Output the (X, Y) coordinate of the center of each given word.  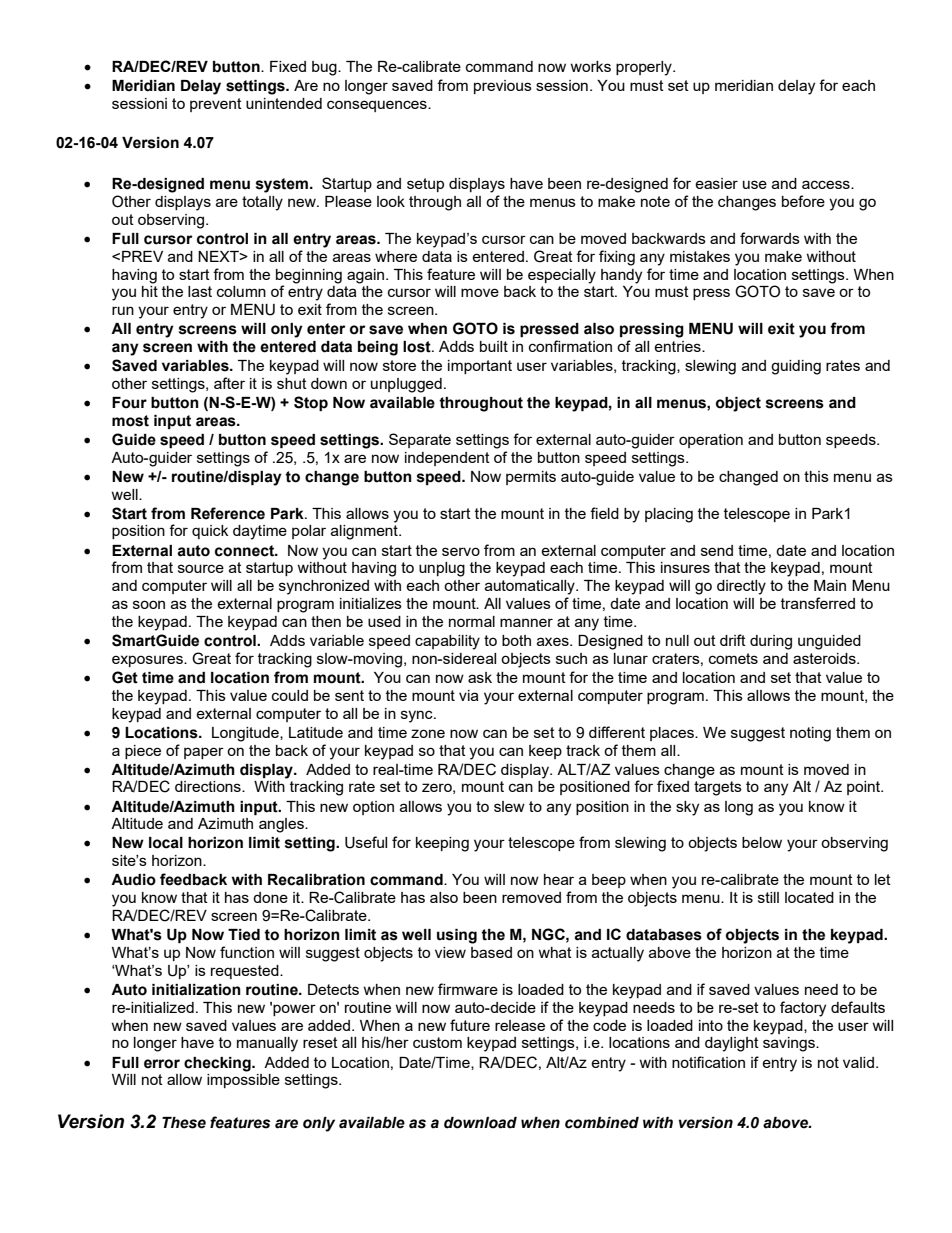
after (229, 383)
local (166, 843)
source (201, 568)
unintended (284, 103)
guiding (796, 367)
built (494, 346)
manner (526, 622)
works (590, 66)
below (762, 842)
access (827, 184)
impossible (243, 1081)
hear (559, 879)
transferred (818, 603)
